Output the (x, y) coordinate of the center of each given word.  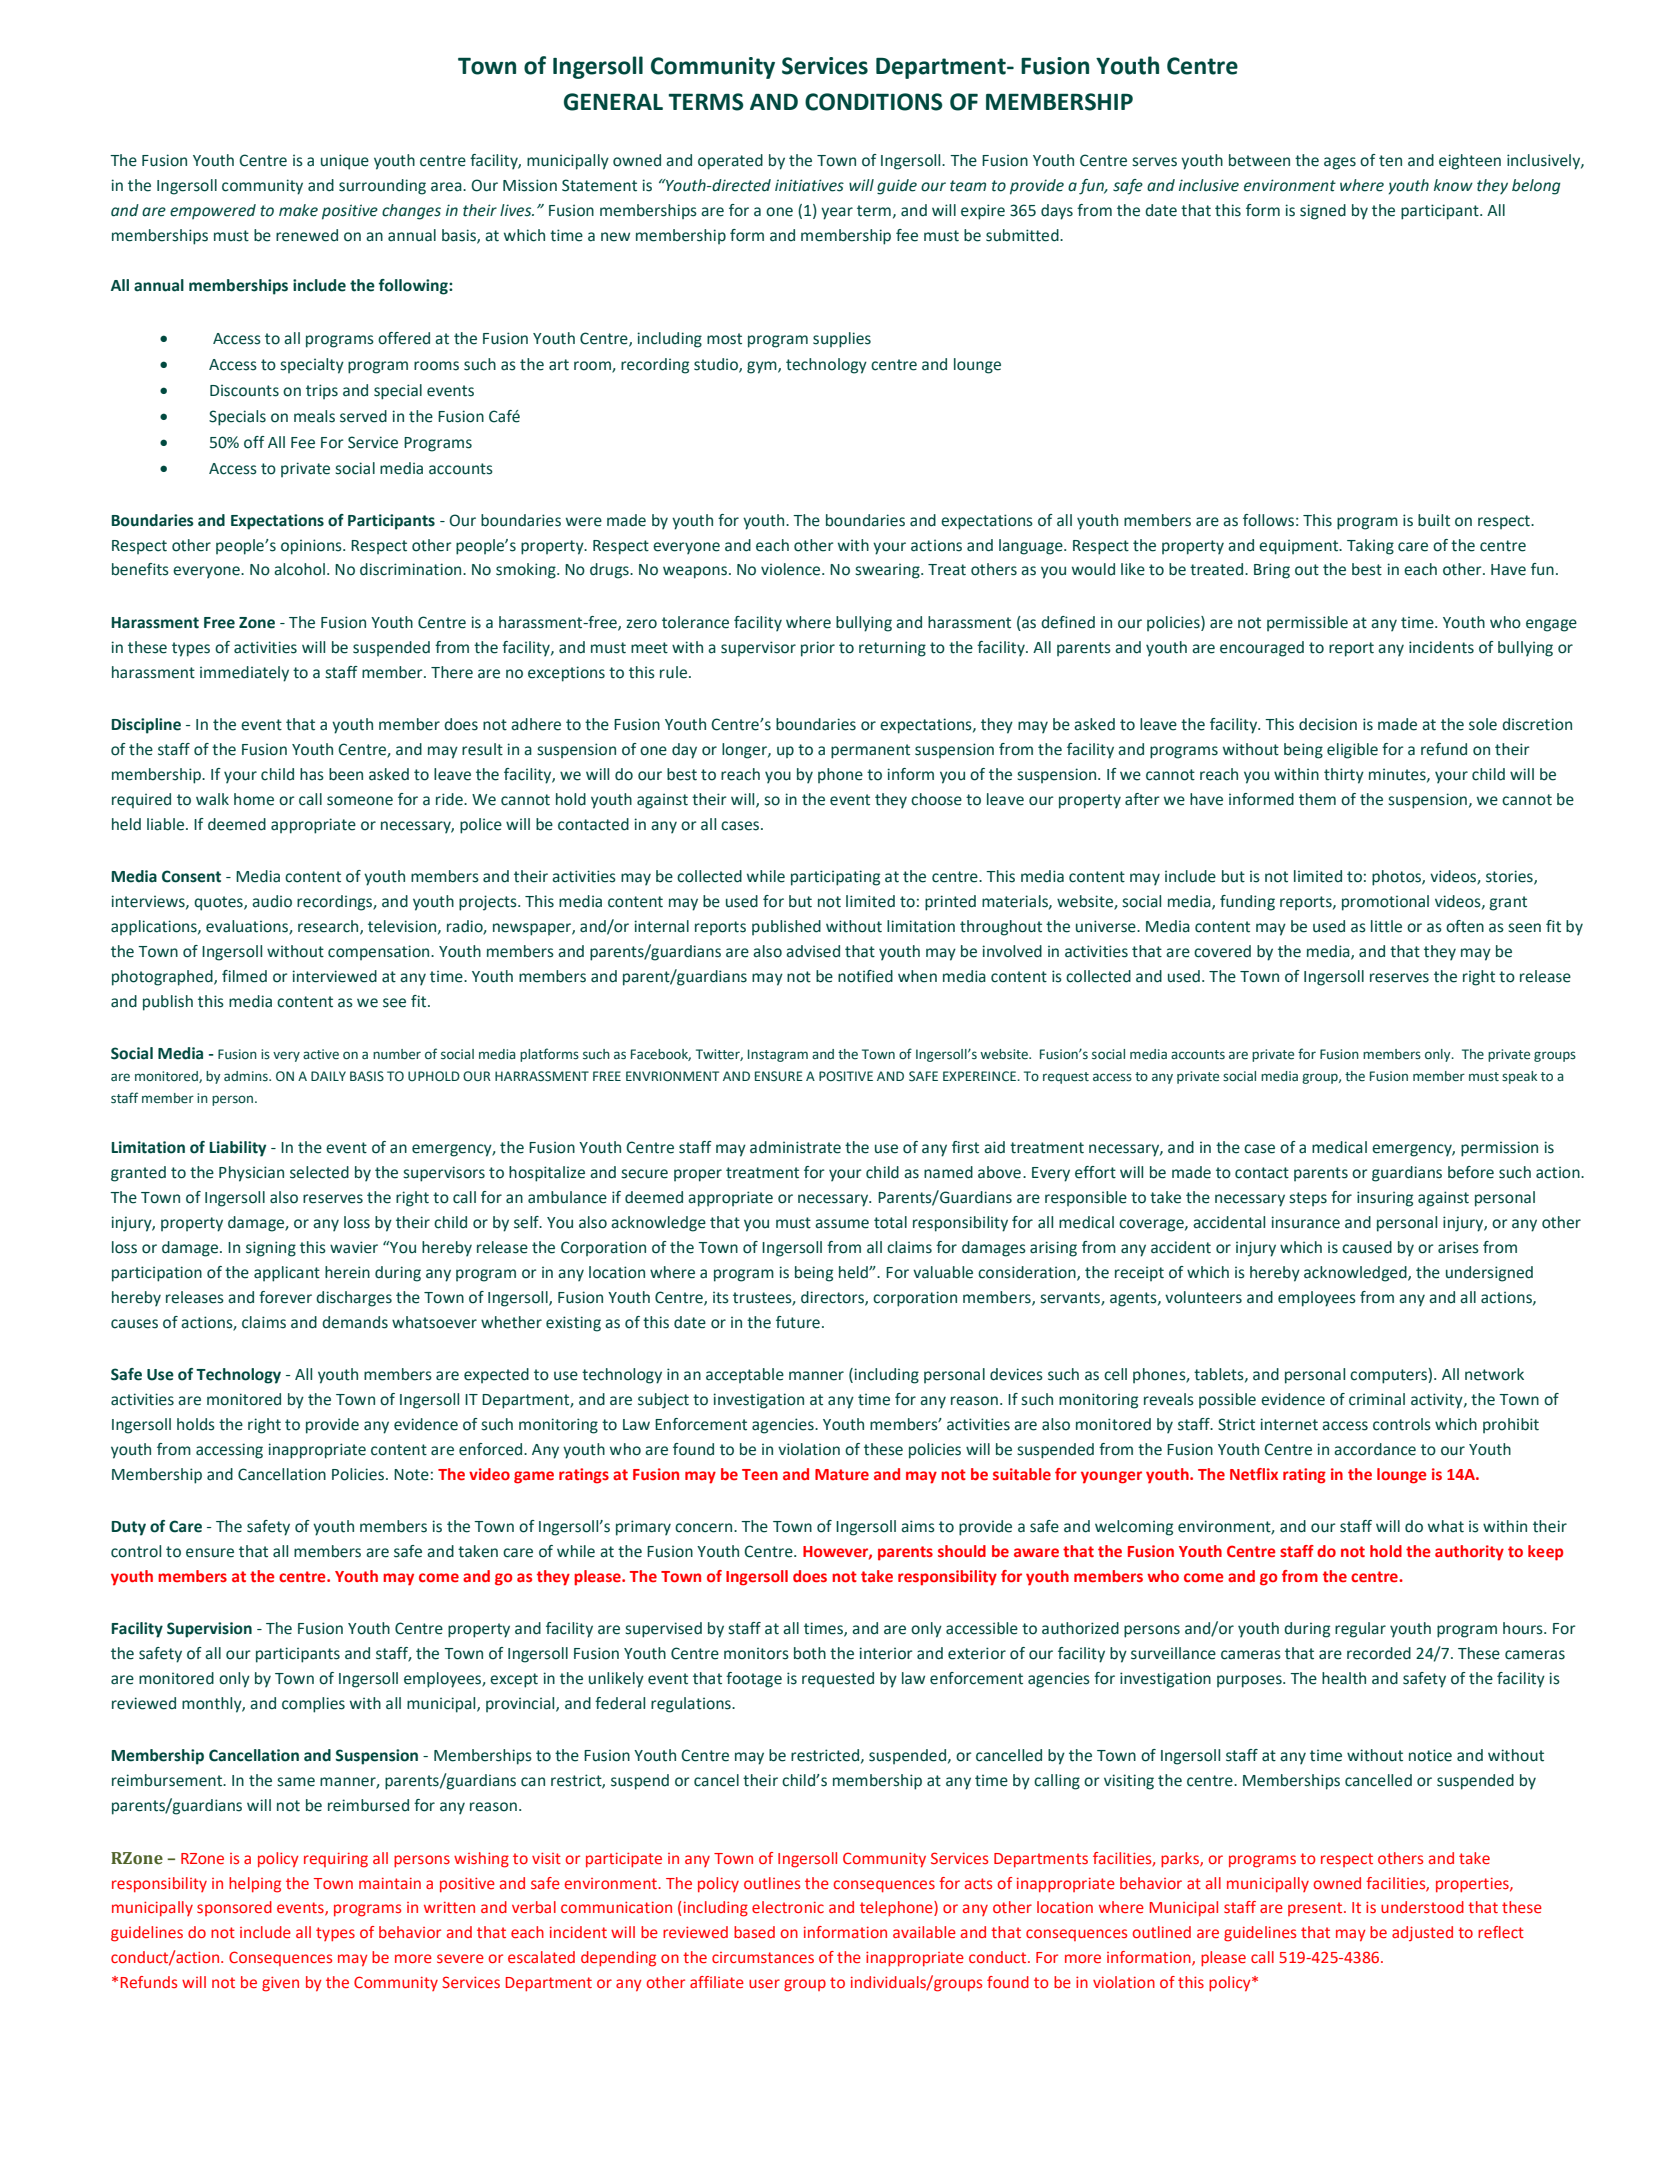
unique (345, 162)
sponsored (234, 1908)
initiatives (809, 185)
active (321, 1054)
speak (1519, 1077)
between (1259, 160)
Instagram (778, 1055)
